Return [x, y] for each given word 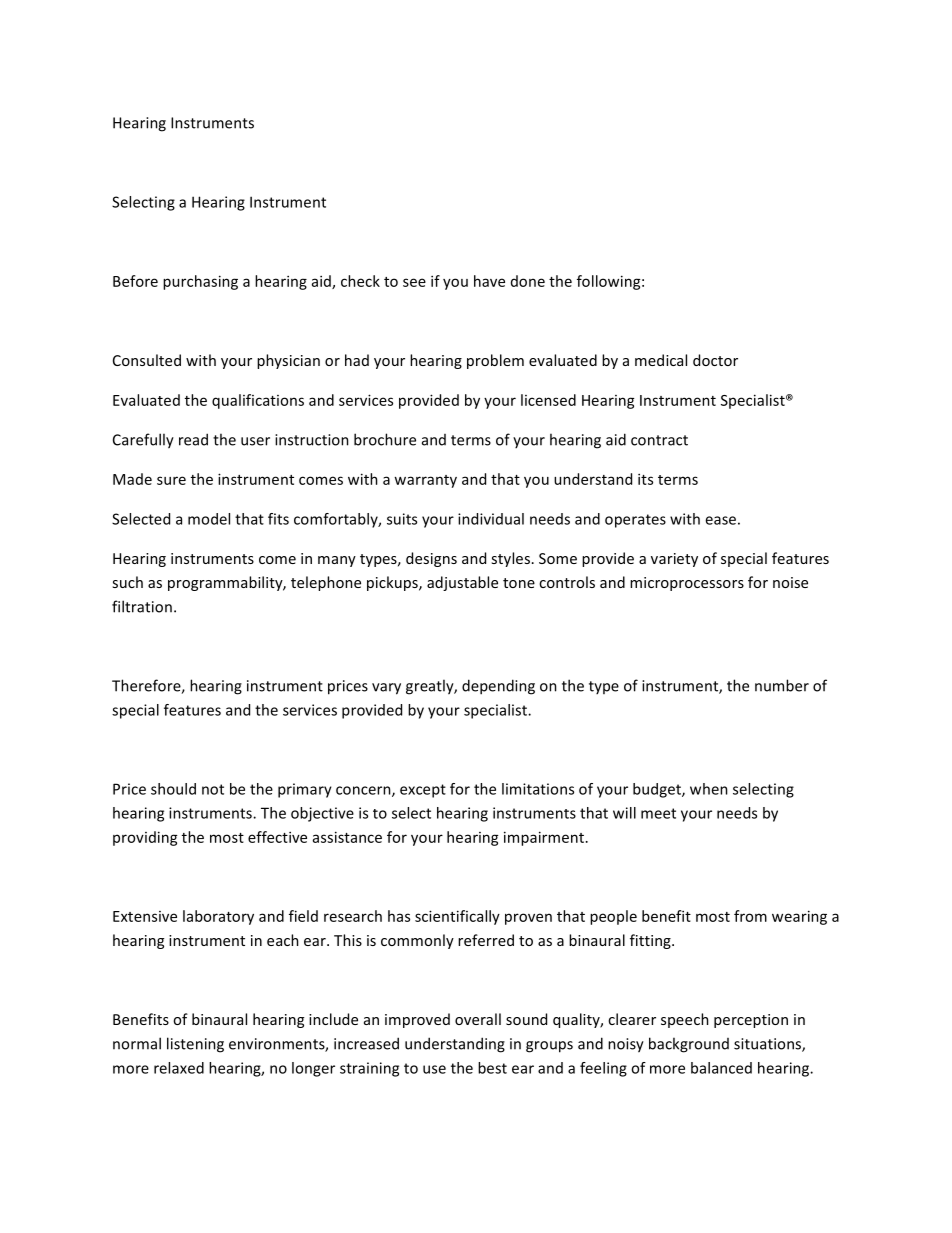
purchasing [200, 282]
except [423, 791]
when [709, 789]
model [209, 519]
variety [674, 560]
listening [195, 1045]
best [492, 1068]
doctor [715, 360]
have [489, 281]
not [213, 789]
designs [431, 559]
